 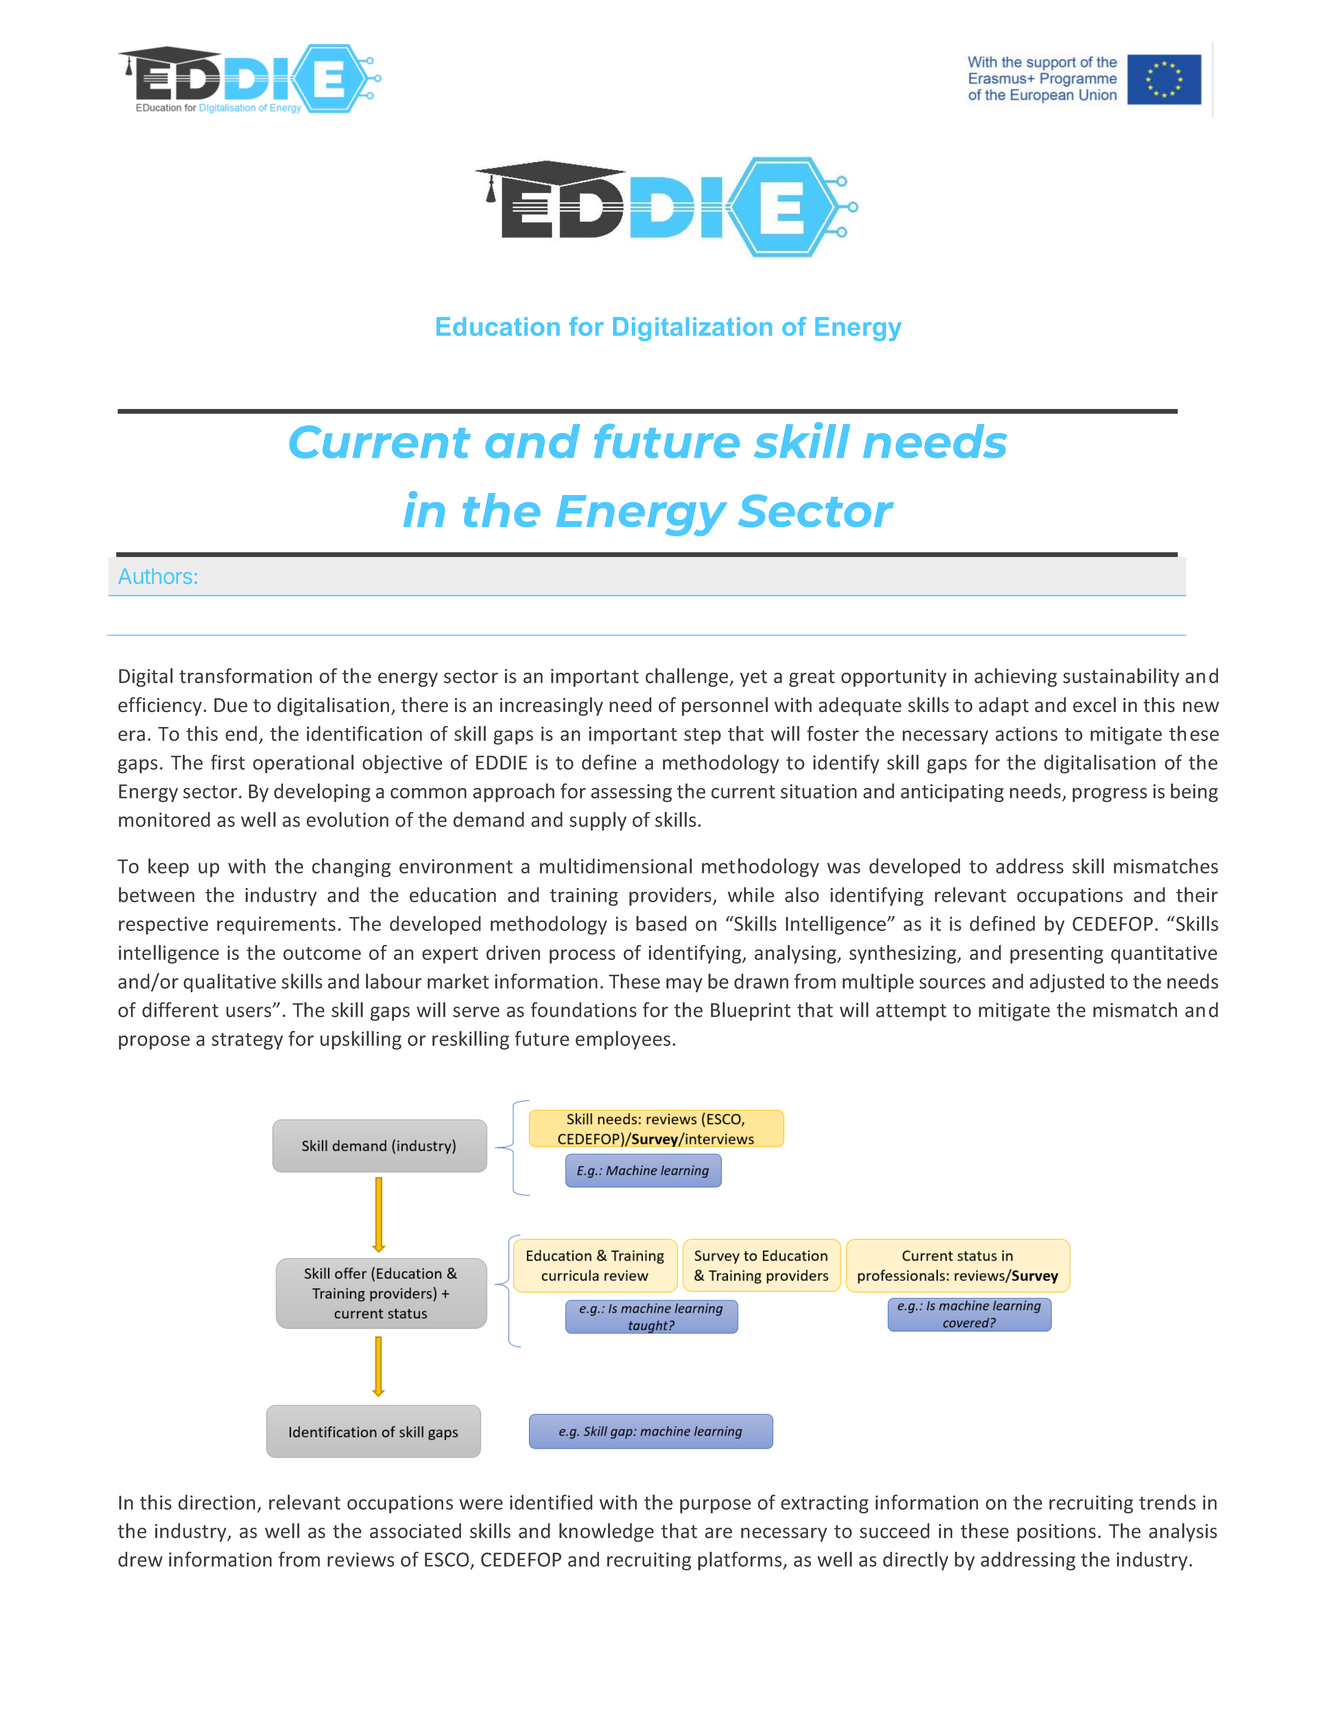 I want to click on adjusted, so click(x=1067, y=983).
